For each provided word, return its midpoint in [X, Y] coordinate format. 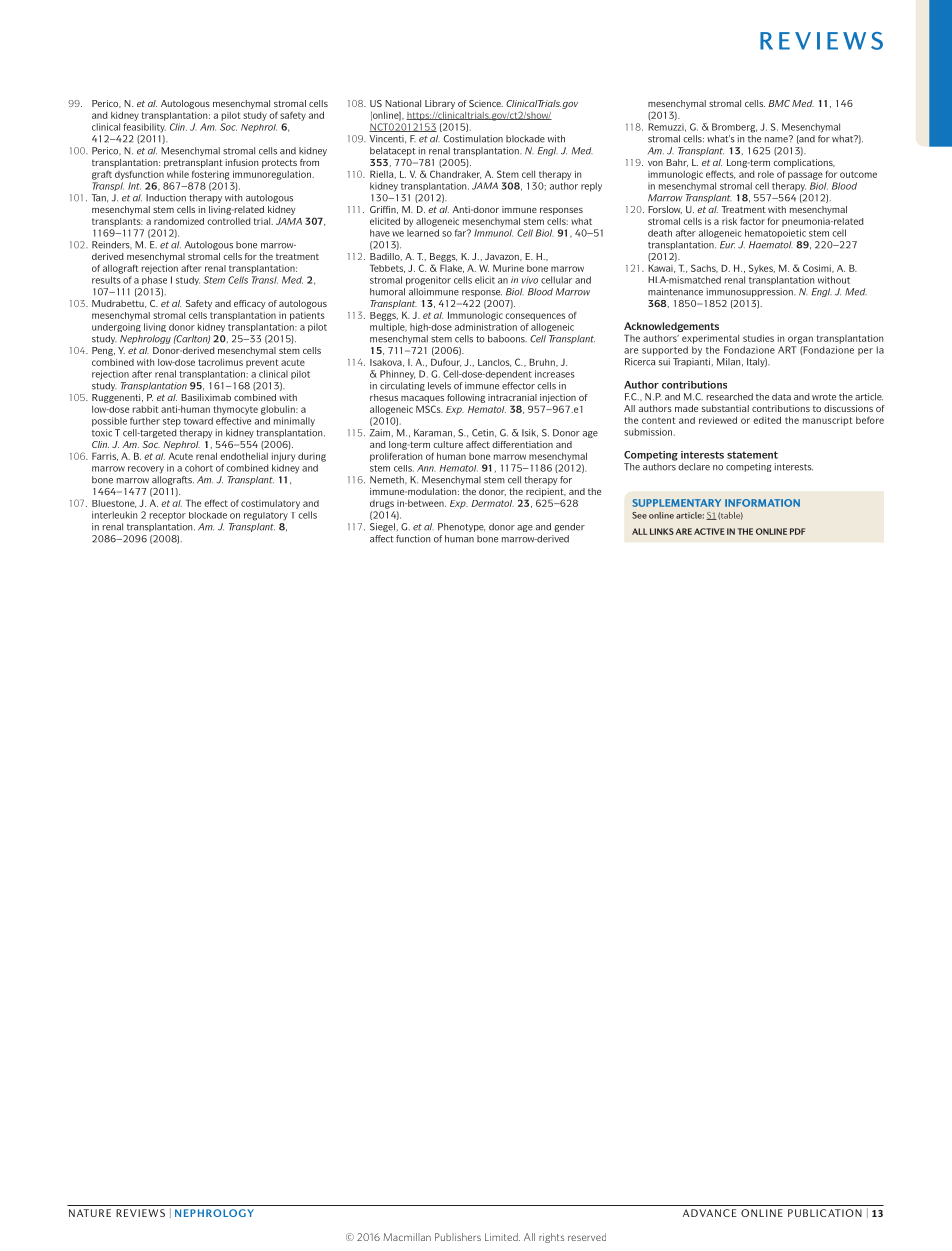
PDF [797, 531]
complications [804, 163]
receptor [168, 516]
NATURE [90, 1213]
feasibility [144, 128]
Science [486, 103]
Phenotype [461, 527]
